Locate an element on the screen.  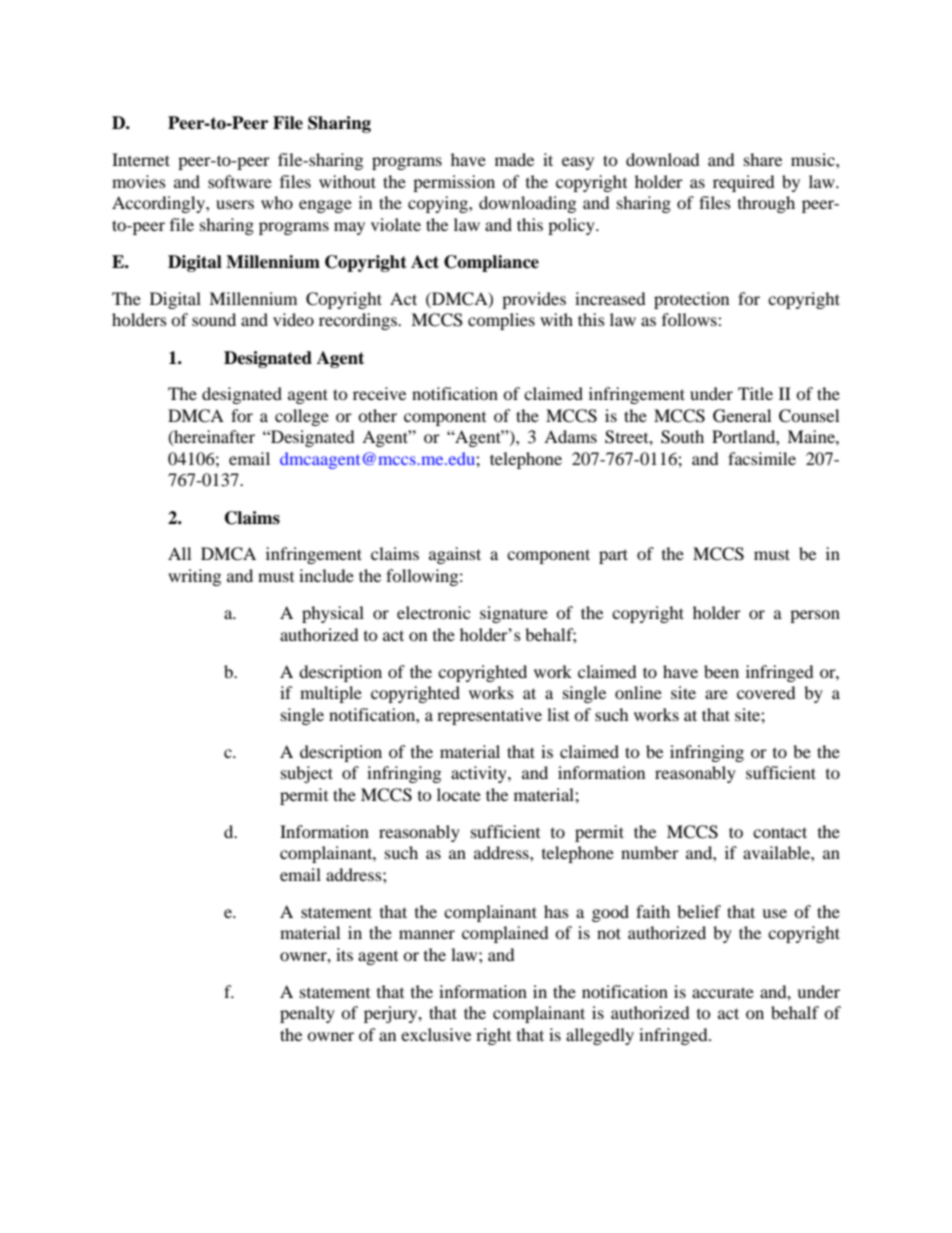
penalty is located at coordinates (307, 1014).
